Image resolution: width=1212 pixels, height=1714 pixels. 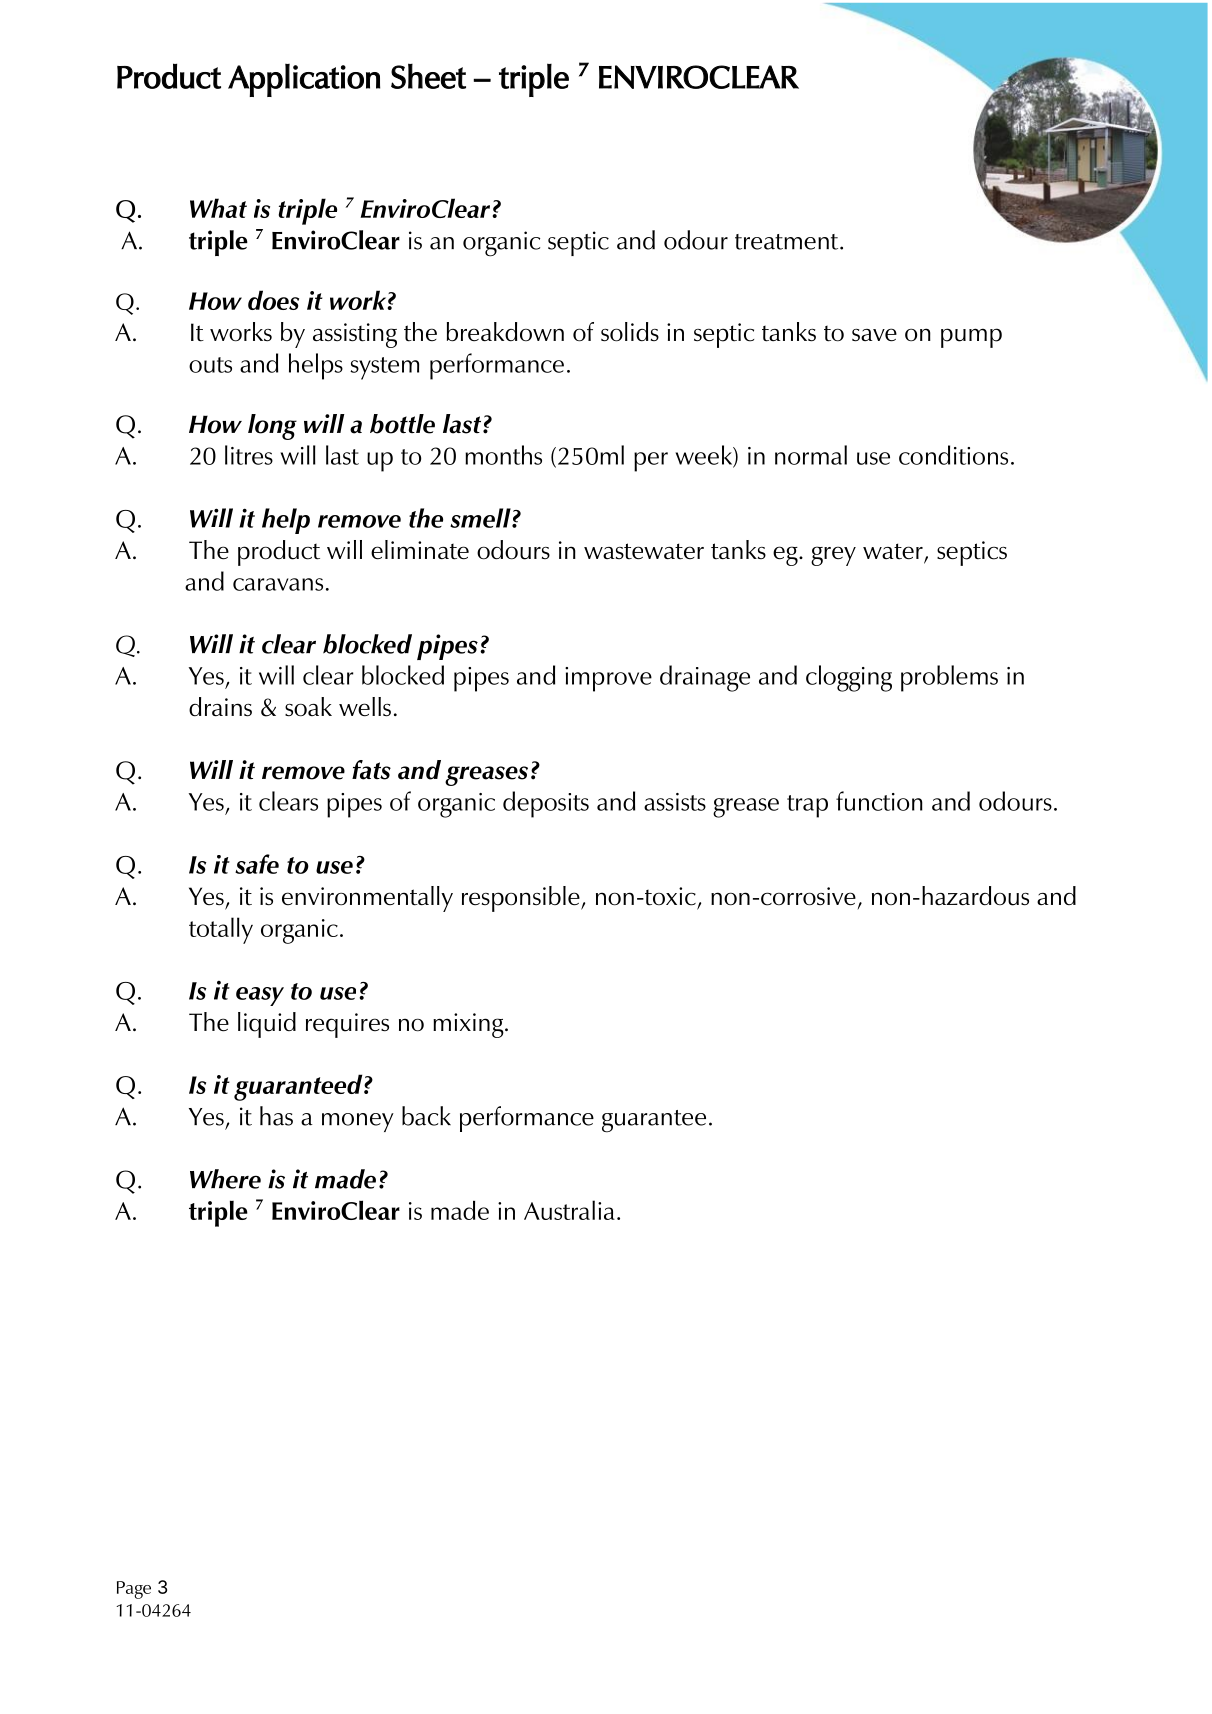 What do you see at coordinates (134, 1590) in the screenshot?
I see `Page` at bounding box center [134, 1590].
